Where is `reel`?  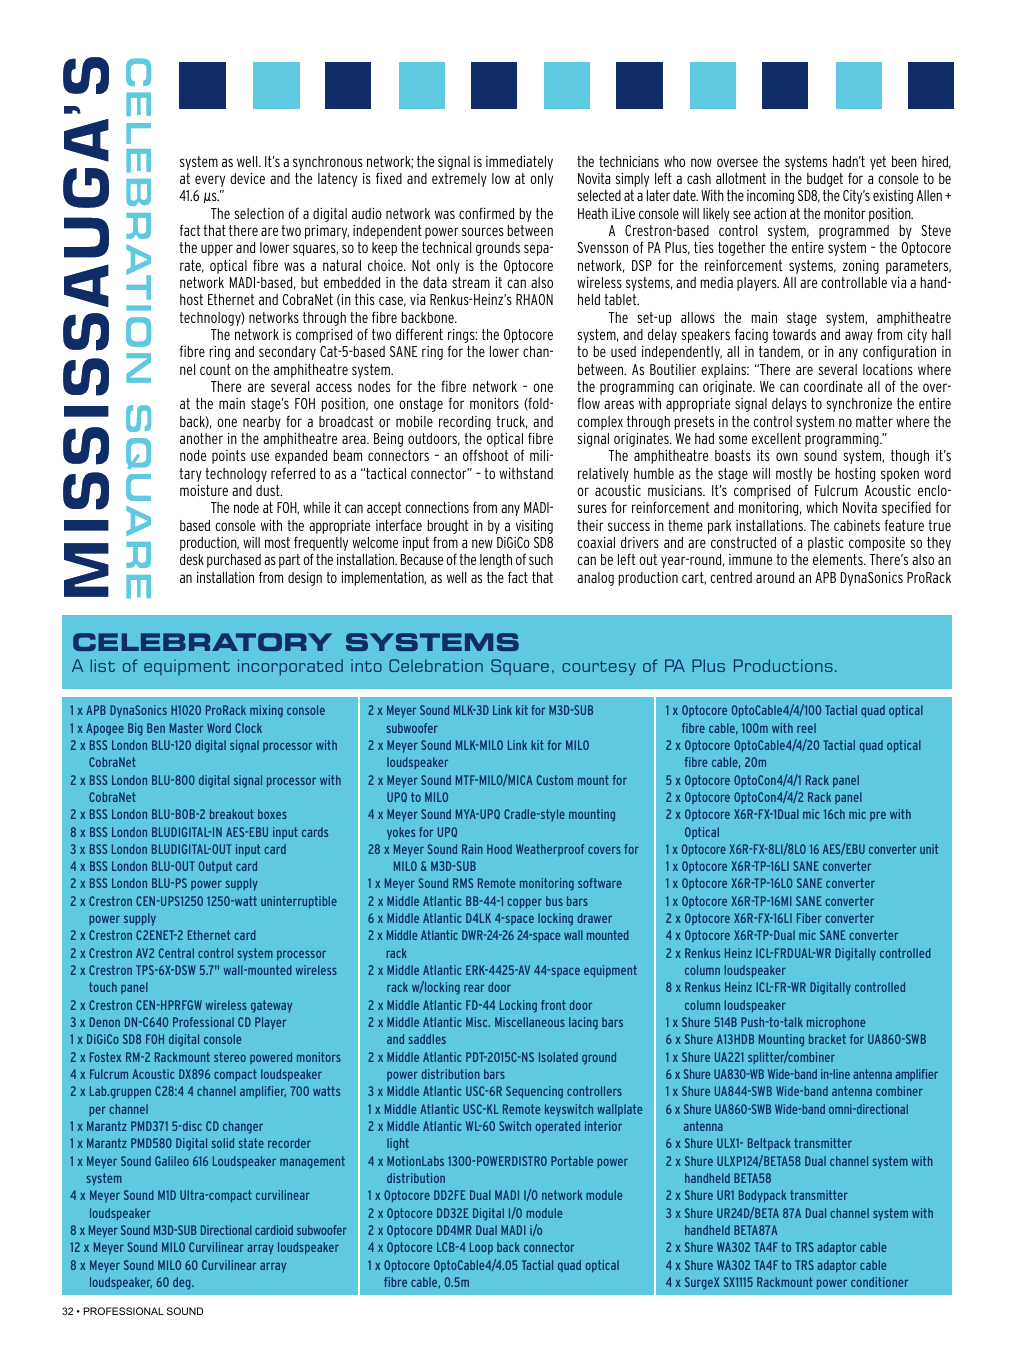
reel is located at coordinates (806, 728).
